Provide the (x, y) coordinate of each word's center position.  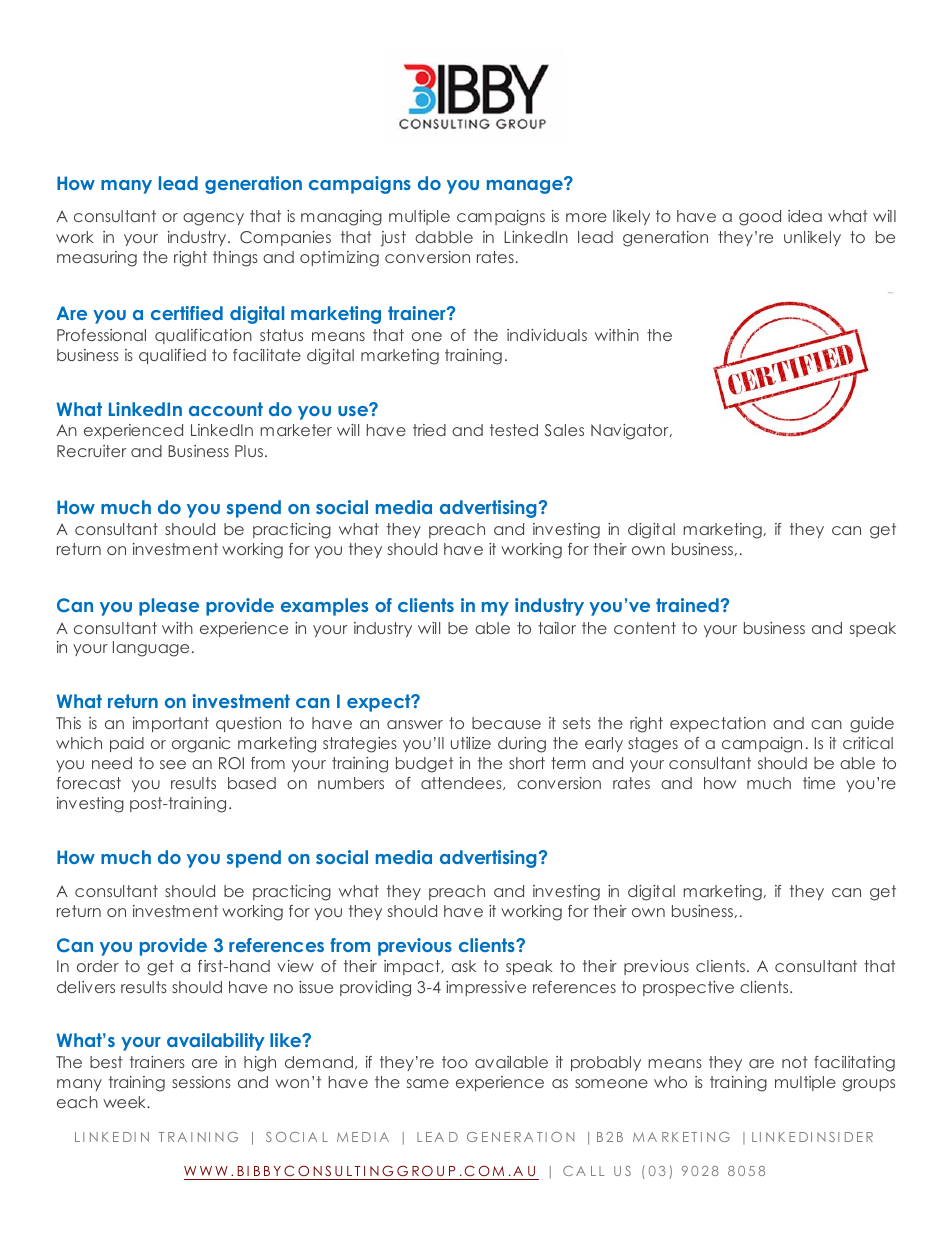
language (151, 649)
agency (213, 219)
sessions (201, 1082)
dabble (444, 237)
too (455, 1062)
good (760, 218)
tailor (557, 628)
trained (687, 605)
